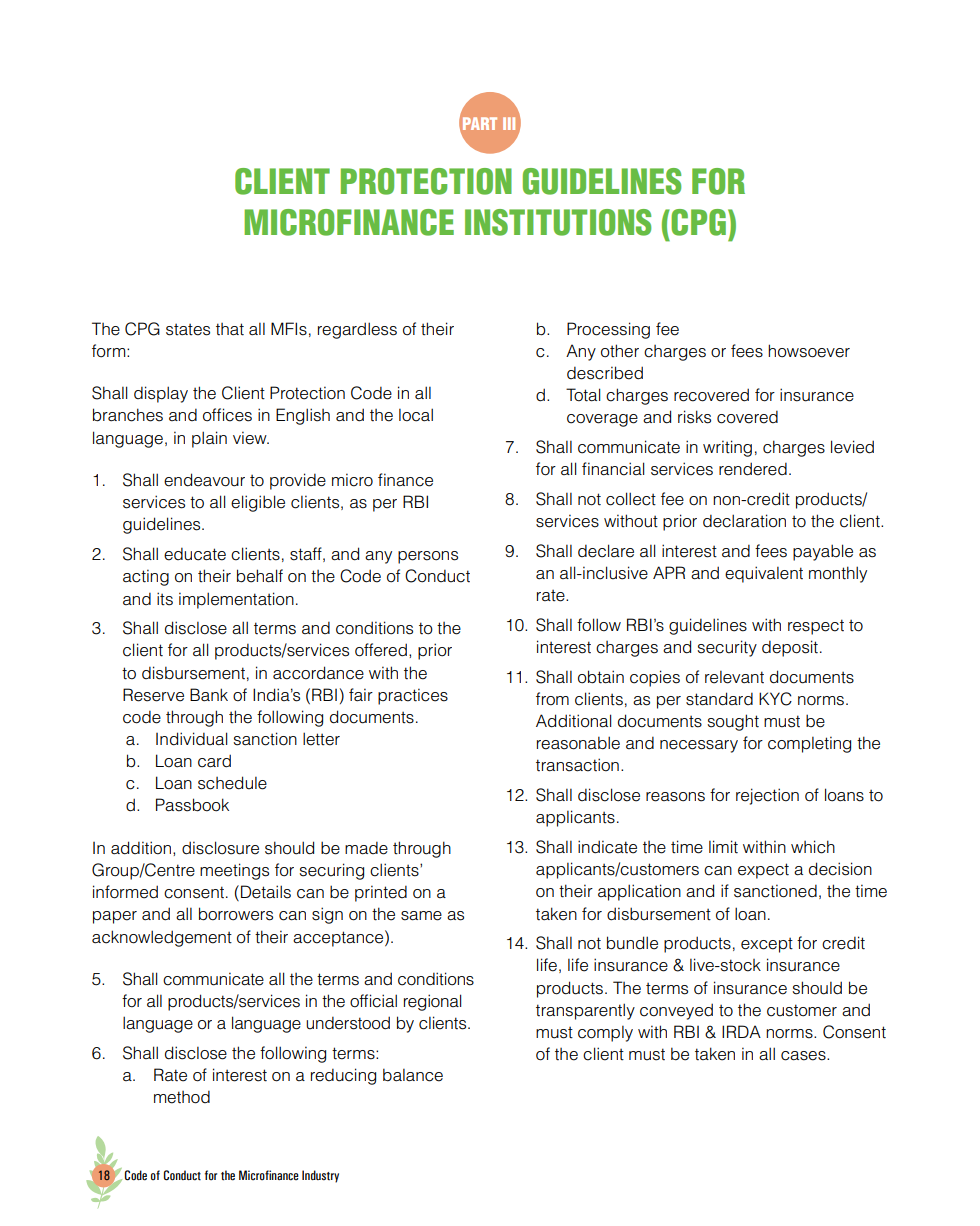 The width and height of the screenshot is (980, 1226). Describe the element at coordinates (428, 557) in the screenshot. I see `persons` at that location.
